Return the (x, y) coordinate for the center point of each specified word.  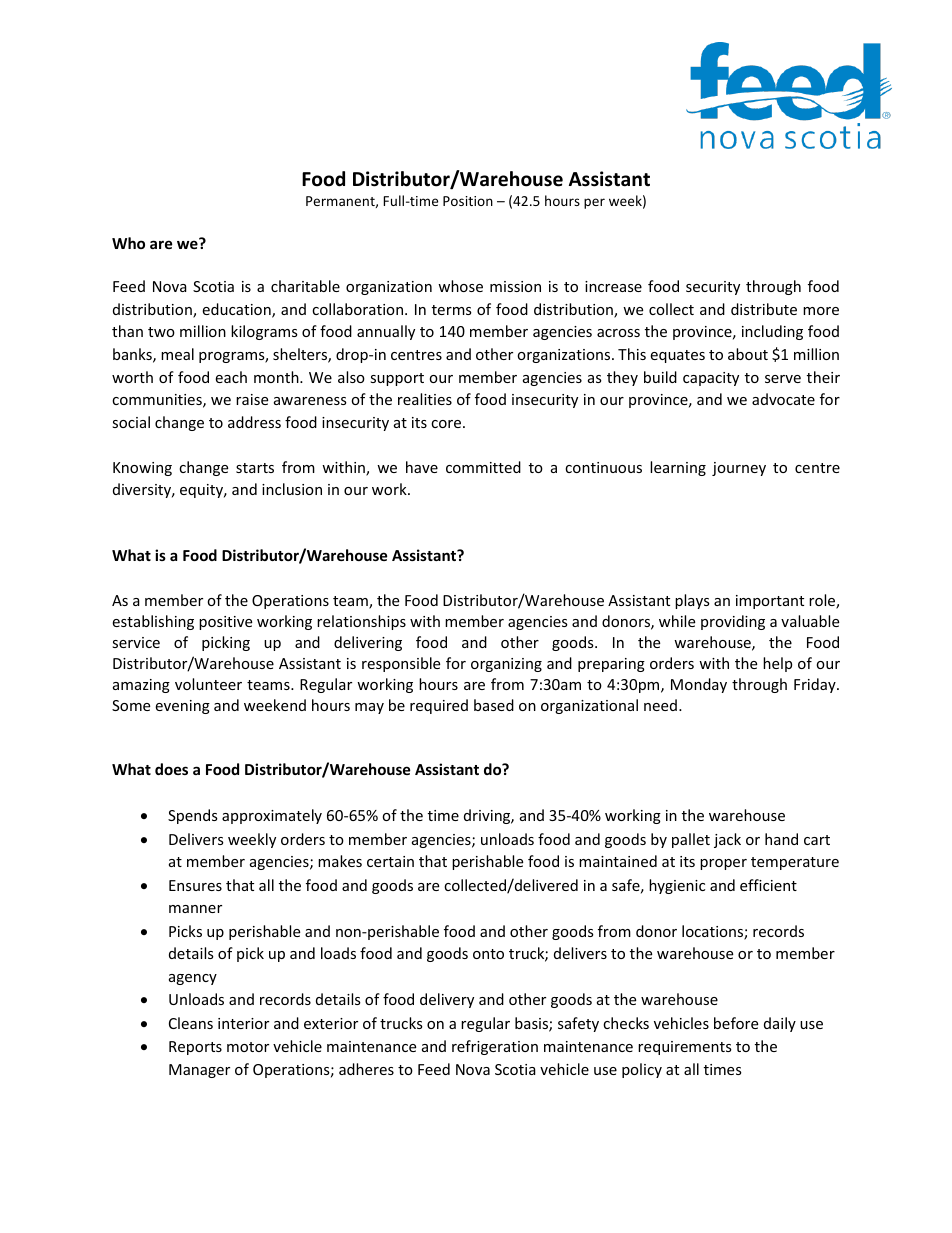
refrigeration (495, 1047)
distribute (764, 309)
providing (733, 622)
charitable (305, 286)
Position (468, 201)
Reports (195, 1048)
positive (225, 623)
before (736, 1023)
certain (390, 861)
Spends (193, 816)
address (254, 422)
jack (727, 840)
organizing (506, 665)
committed (483, 467)
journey (739, 469)
